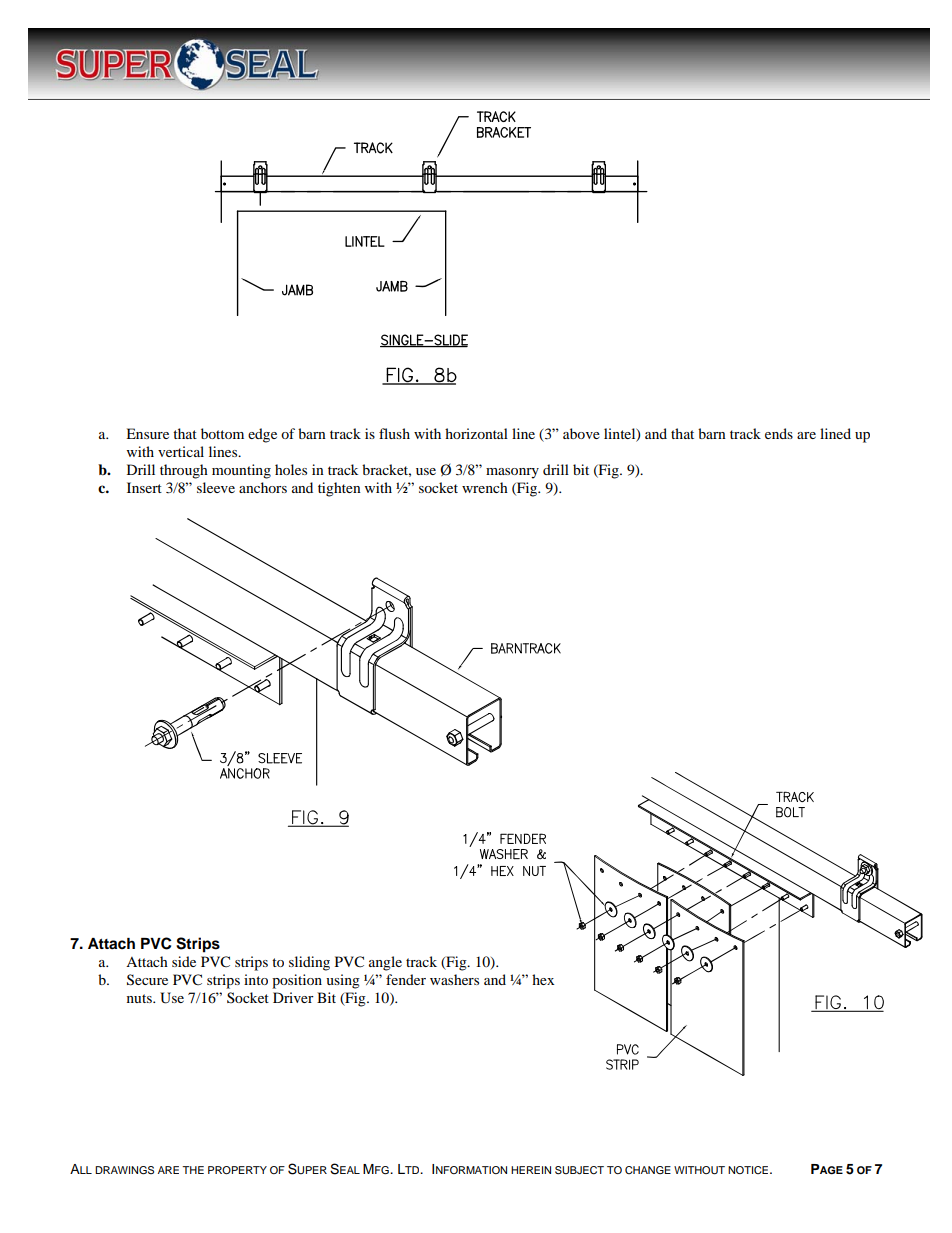  What do you see at coordinates (256, 979) in the page?
I see `into` at bounding box center [256, 979].
